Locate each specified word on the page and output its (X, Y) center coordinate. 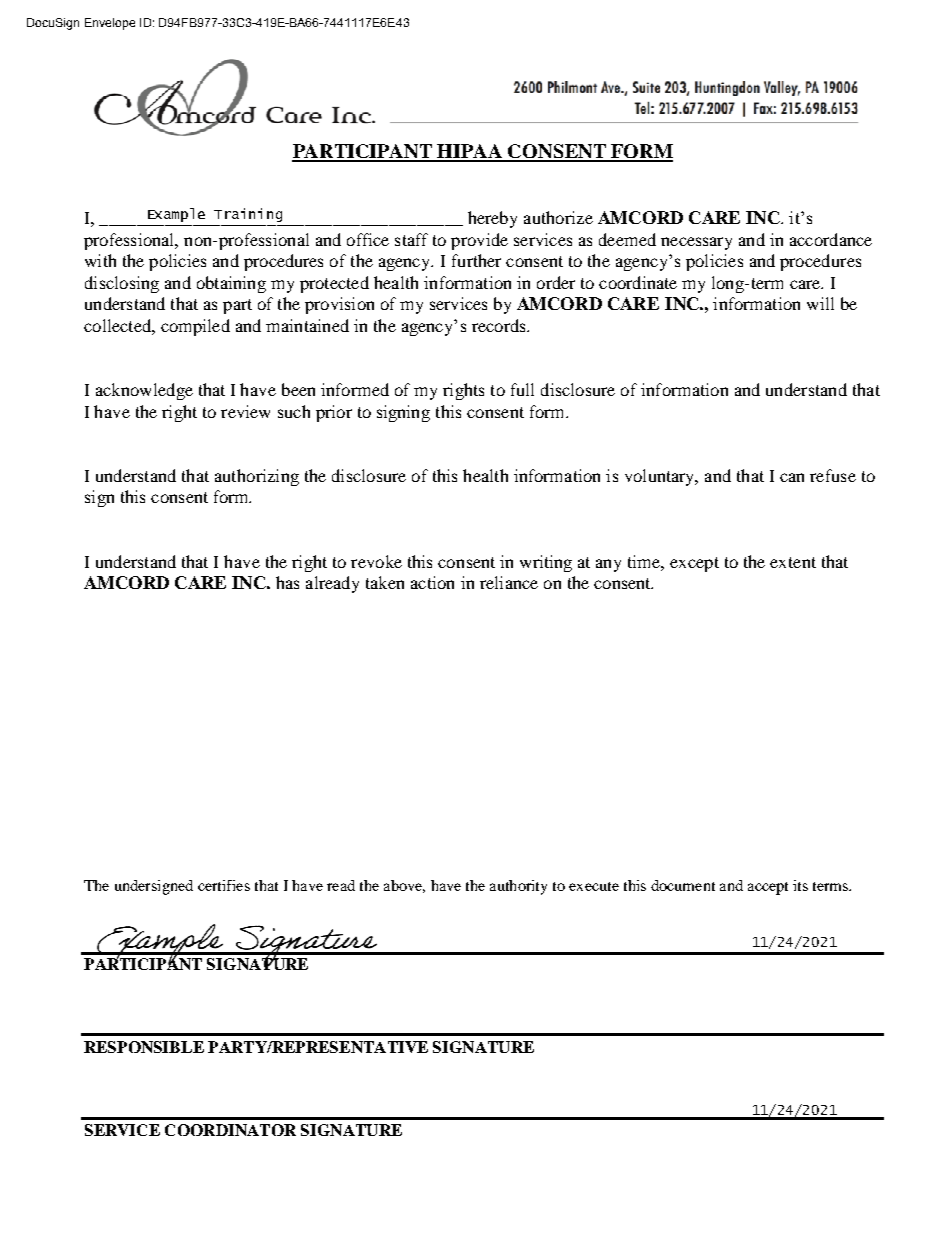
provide (479, 241)
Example (176, 215)
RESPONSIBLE (144, 1047)
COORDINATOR (230, 1130)
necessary (696, 243)
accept (768, 888)
